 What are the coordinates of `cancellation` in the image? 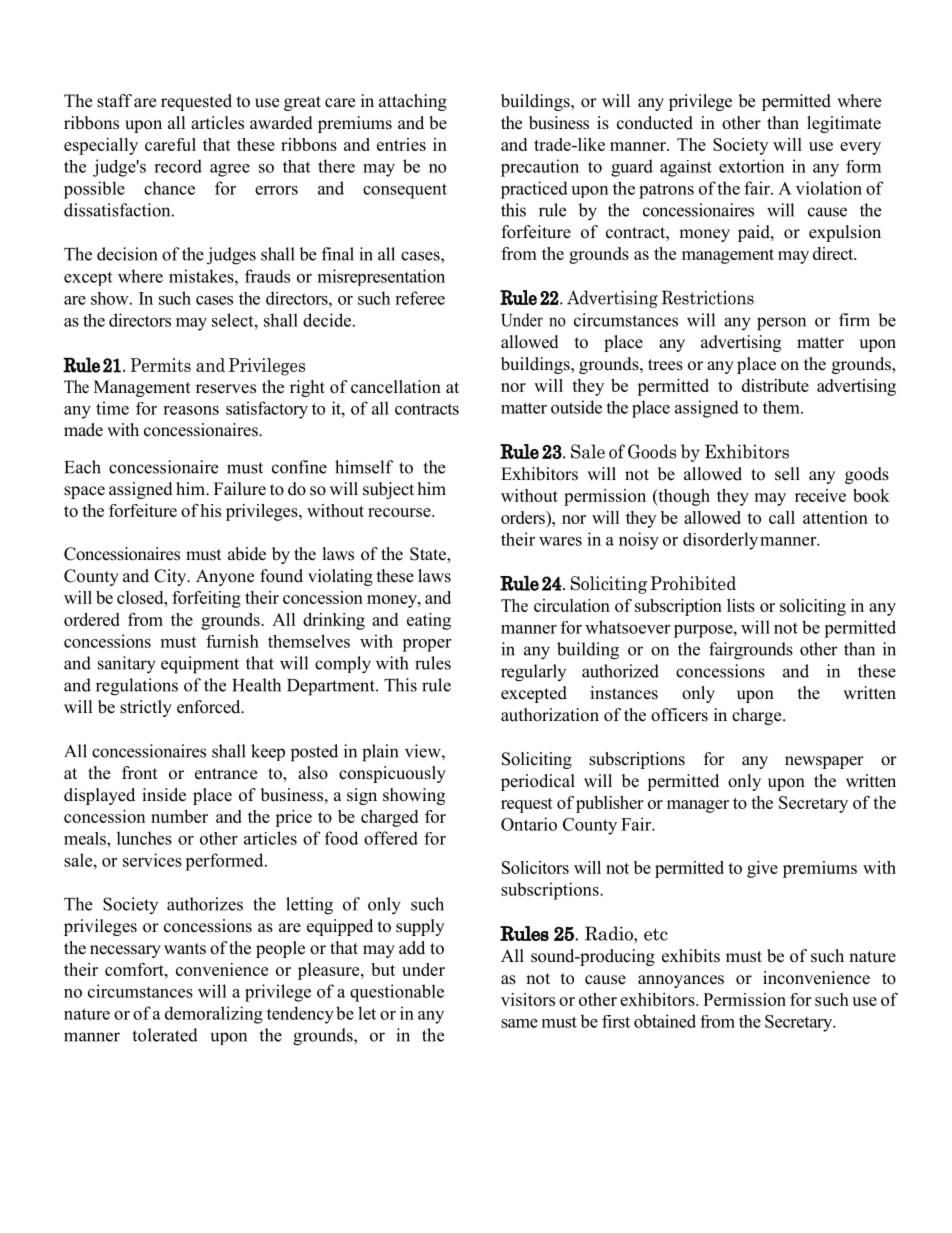 It's located at (396, 387).
